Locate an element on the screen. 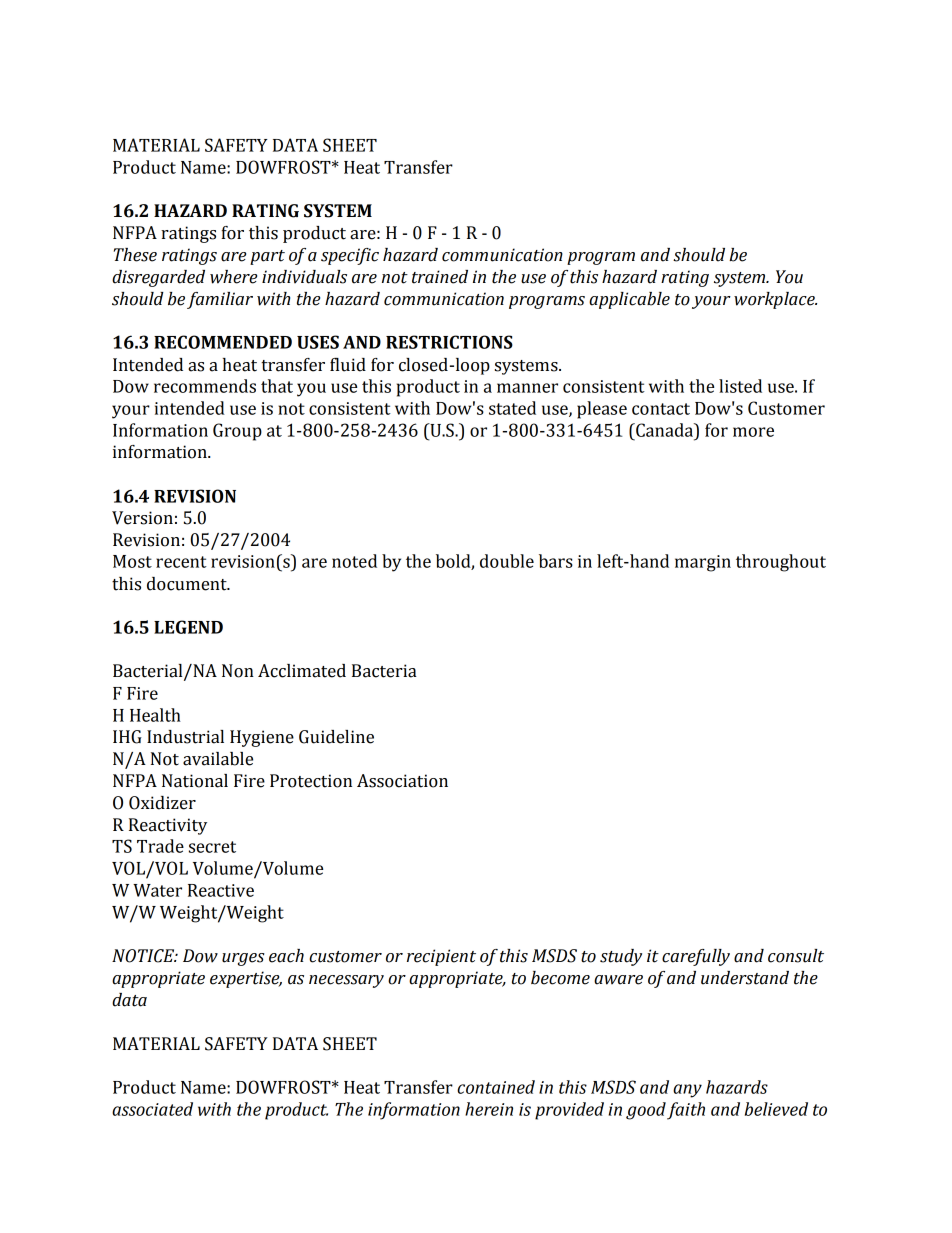 This screenshot has height=1233, width=952. secret is located at coordinates (212, 847).
